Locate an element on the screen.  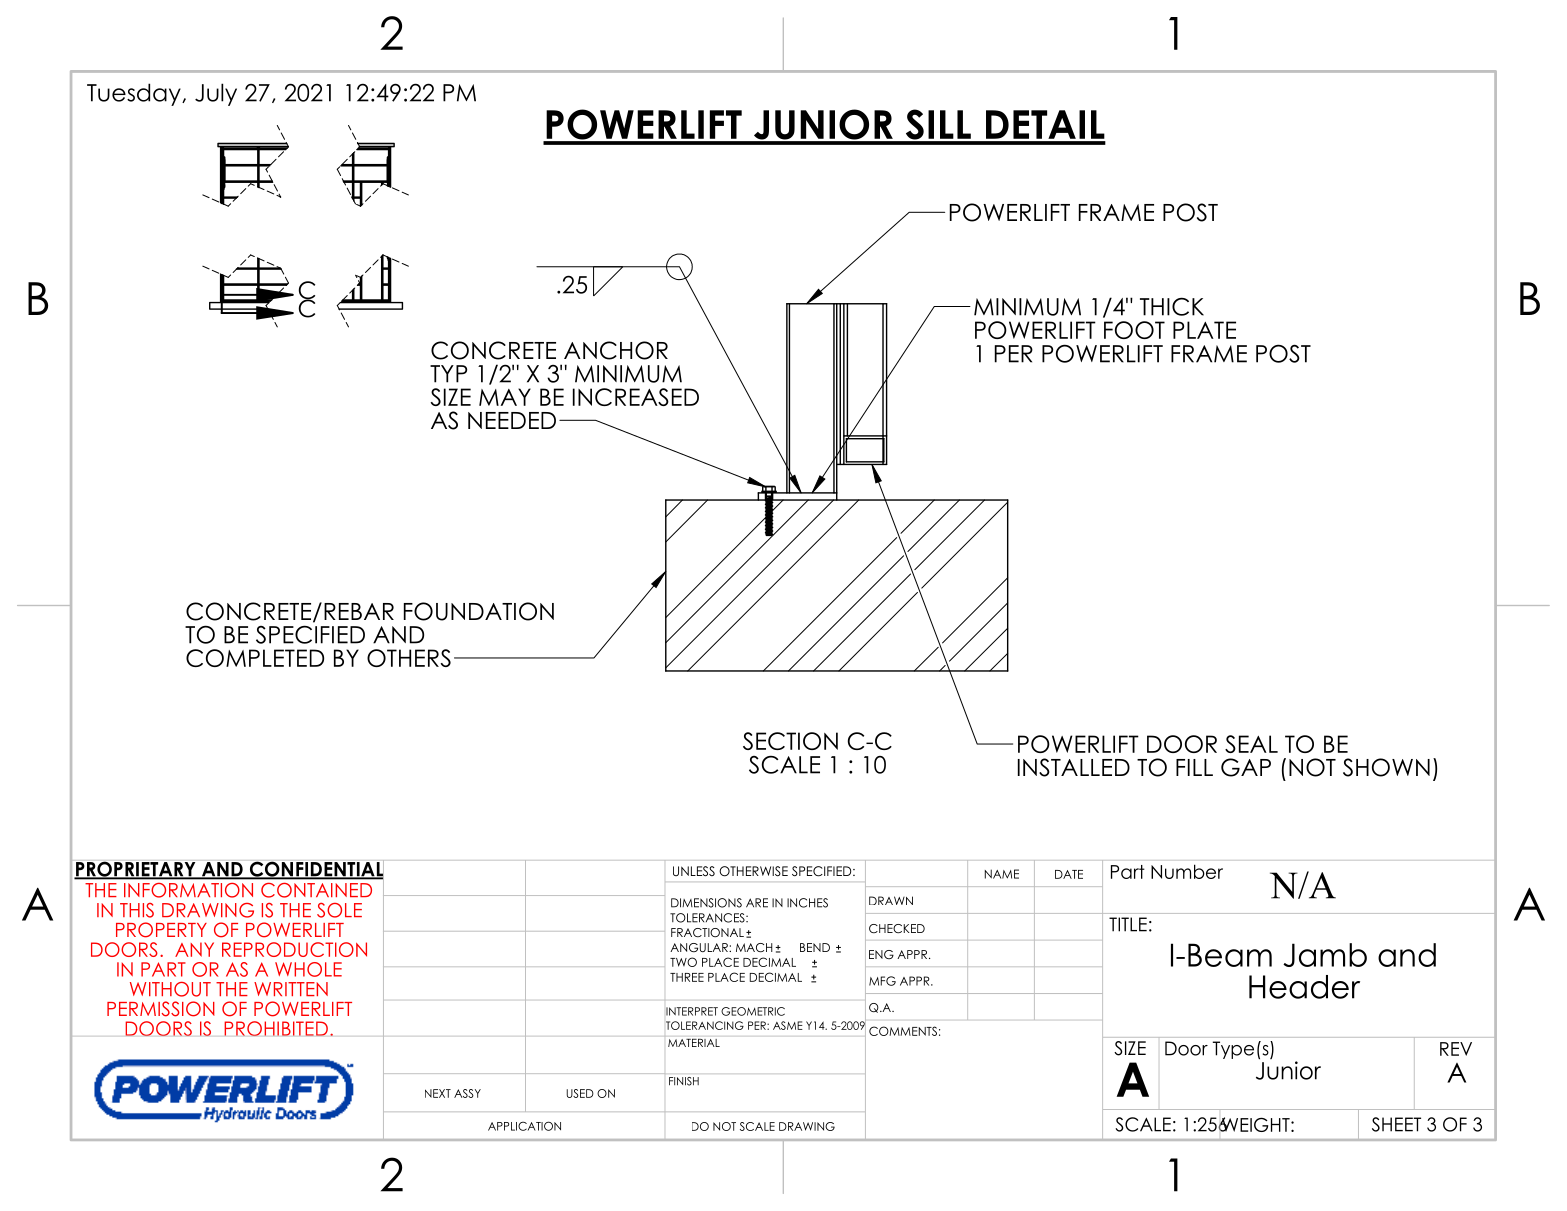
July is located at coordinates (216, 94).
